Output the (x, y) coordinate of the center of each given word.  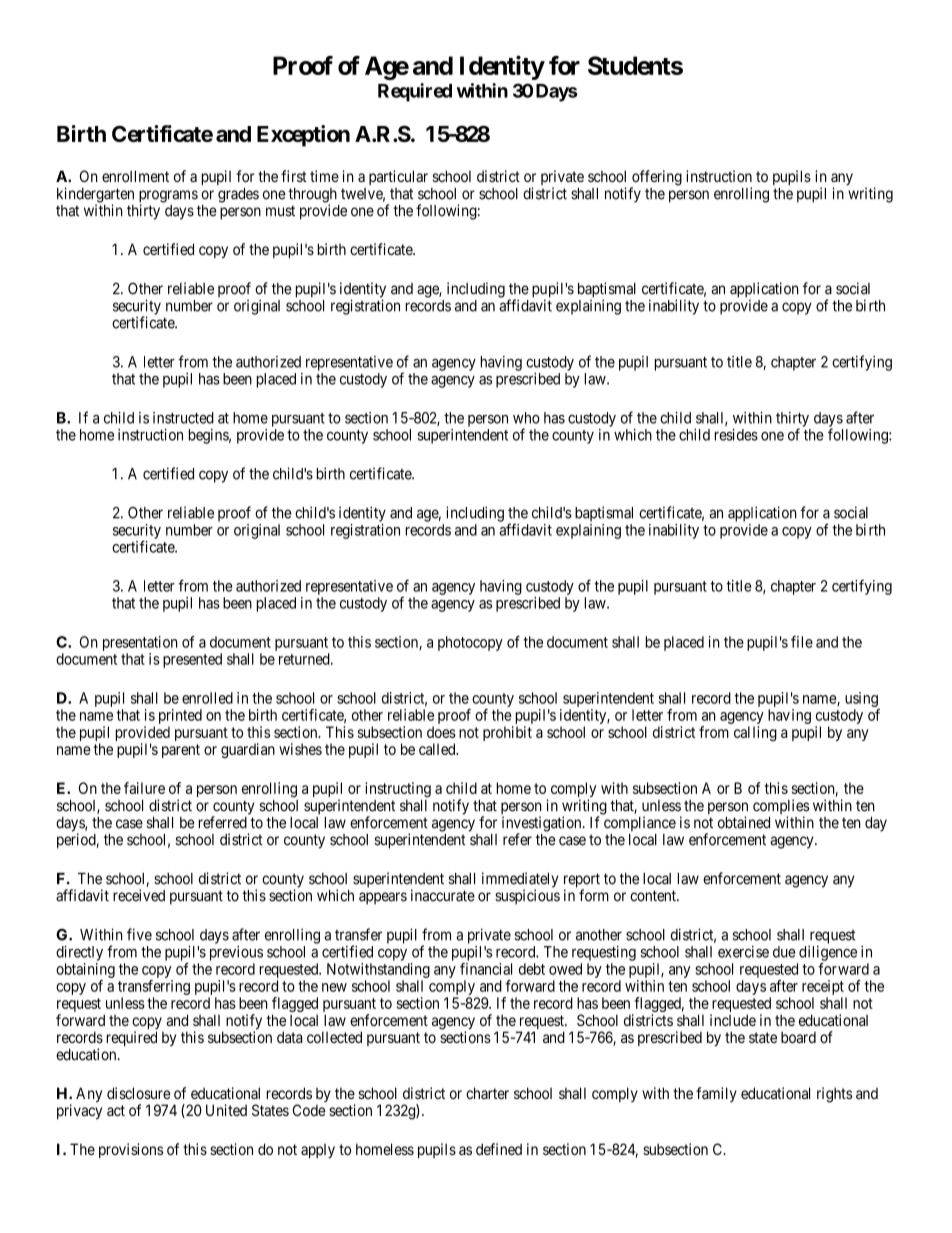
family (716, 1094)
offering (656, 179)
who (526, 418)
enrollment (135, 176)
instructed (183, 418)
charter (487, 1093)
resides (736, 434)
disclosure (139, 1093)
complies (781, 808)
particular (398, 177)
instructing (398, 789)
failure (144, 788)
